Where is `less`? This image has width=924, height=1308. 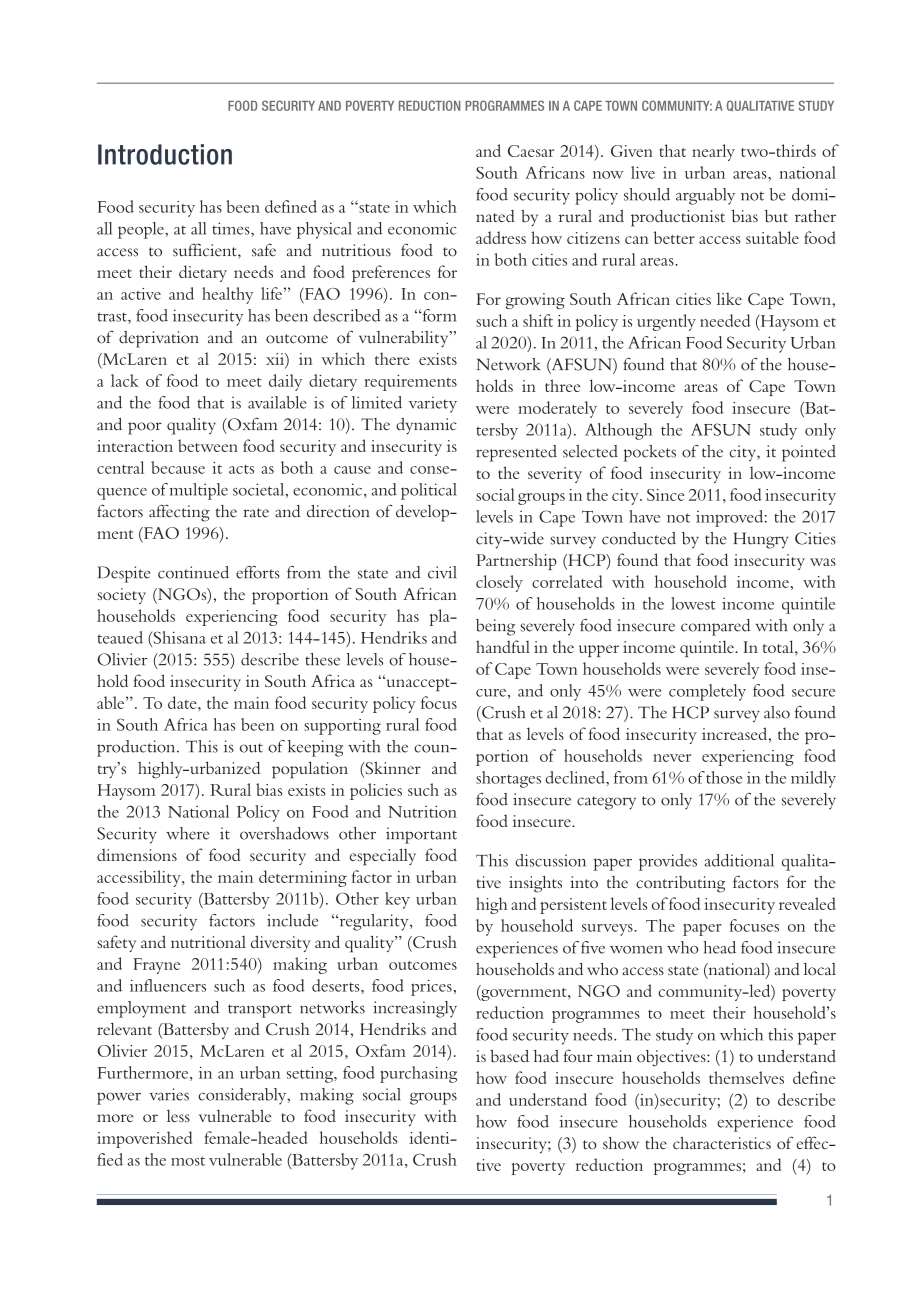
less is located at coordinates (178, 1116).
